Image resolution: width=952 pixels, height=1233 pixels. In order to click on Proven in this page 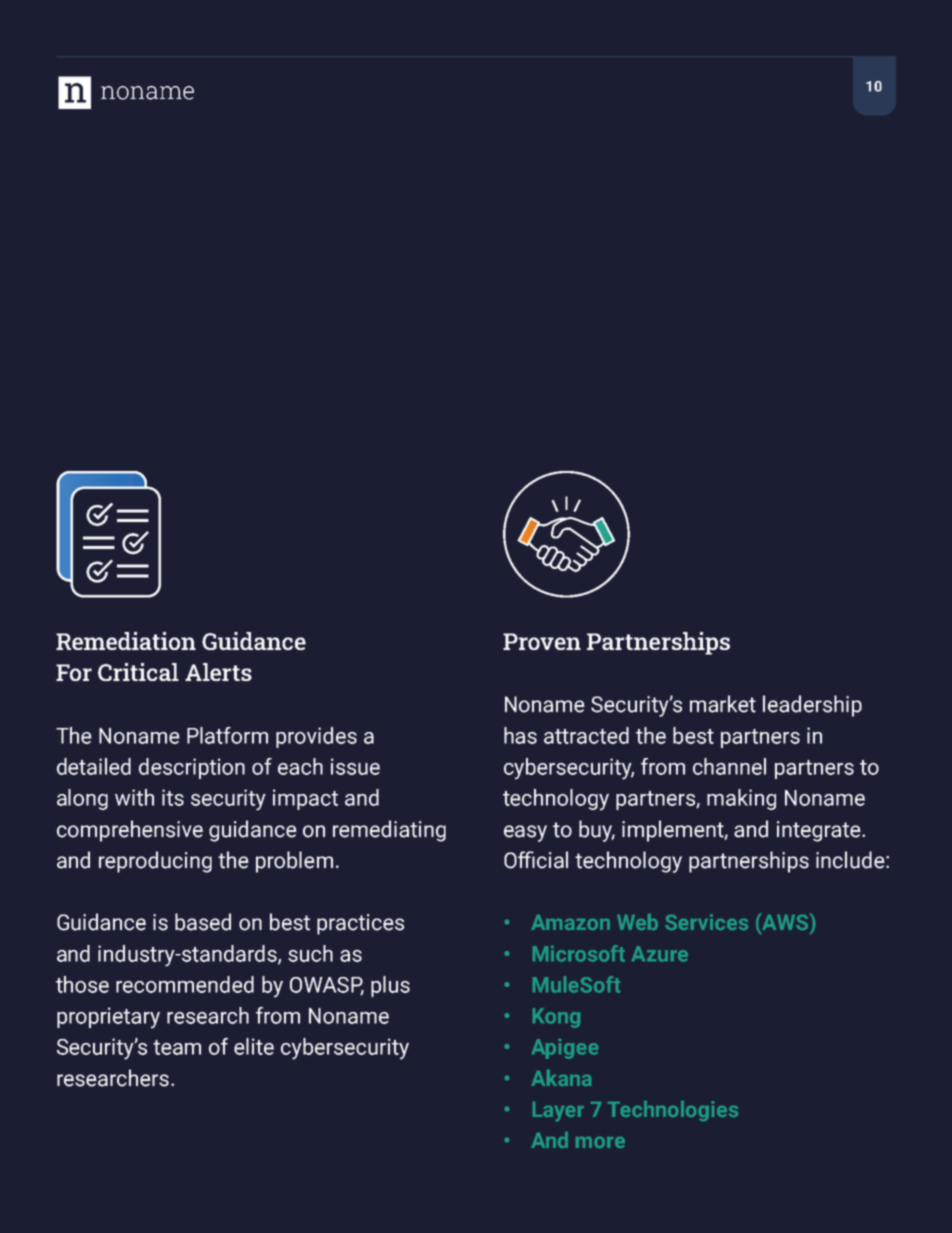, I will do `click(542, 641)`.
